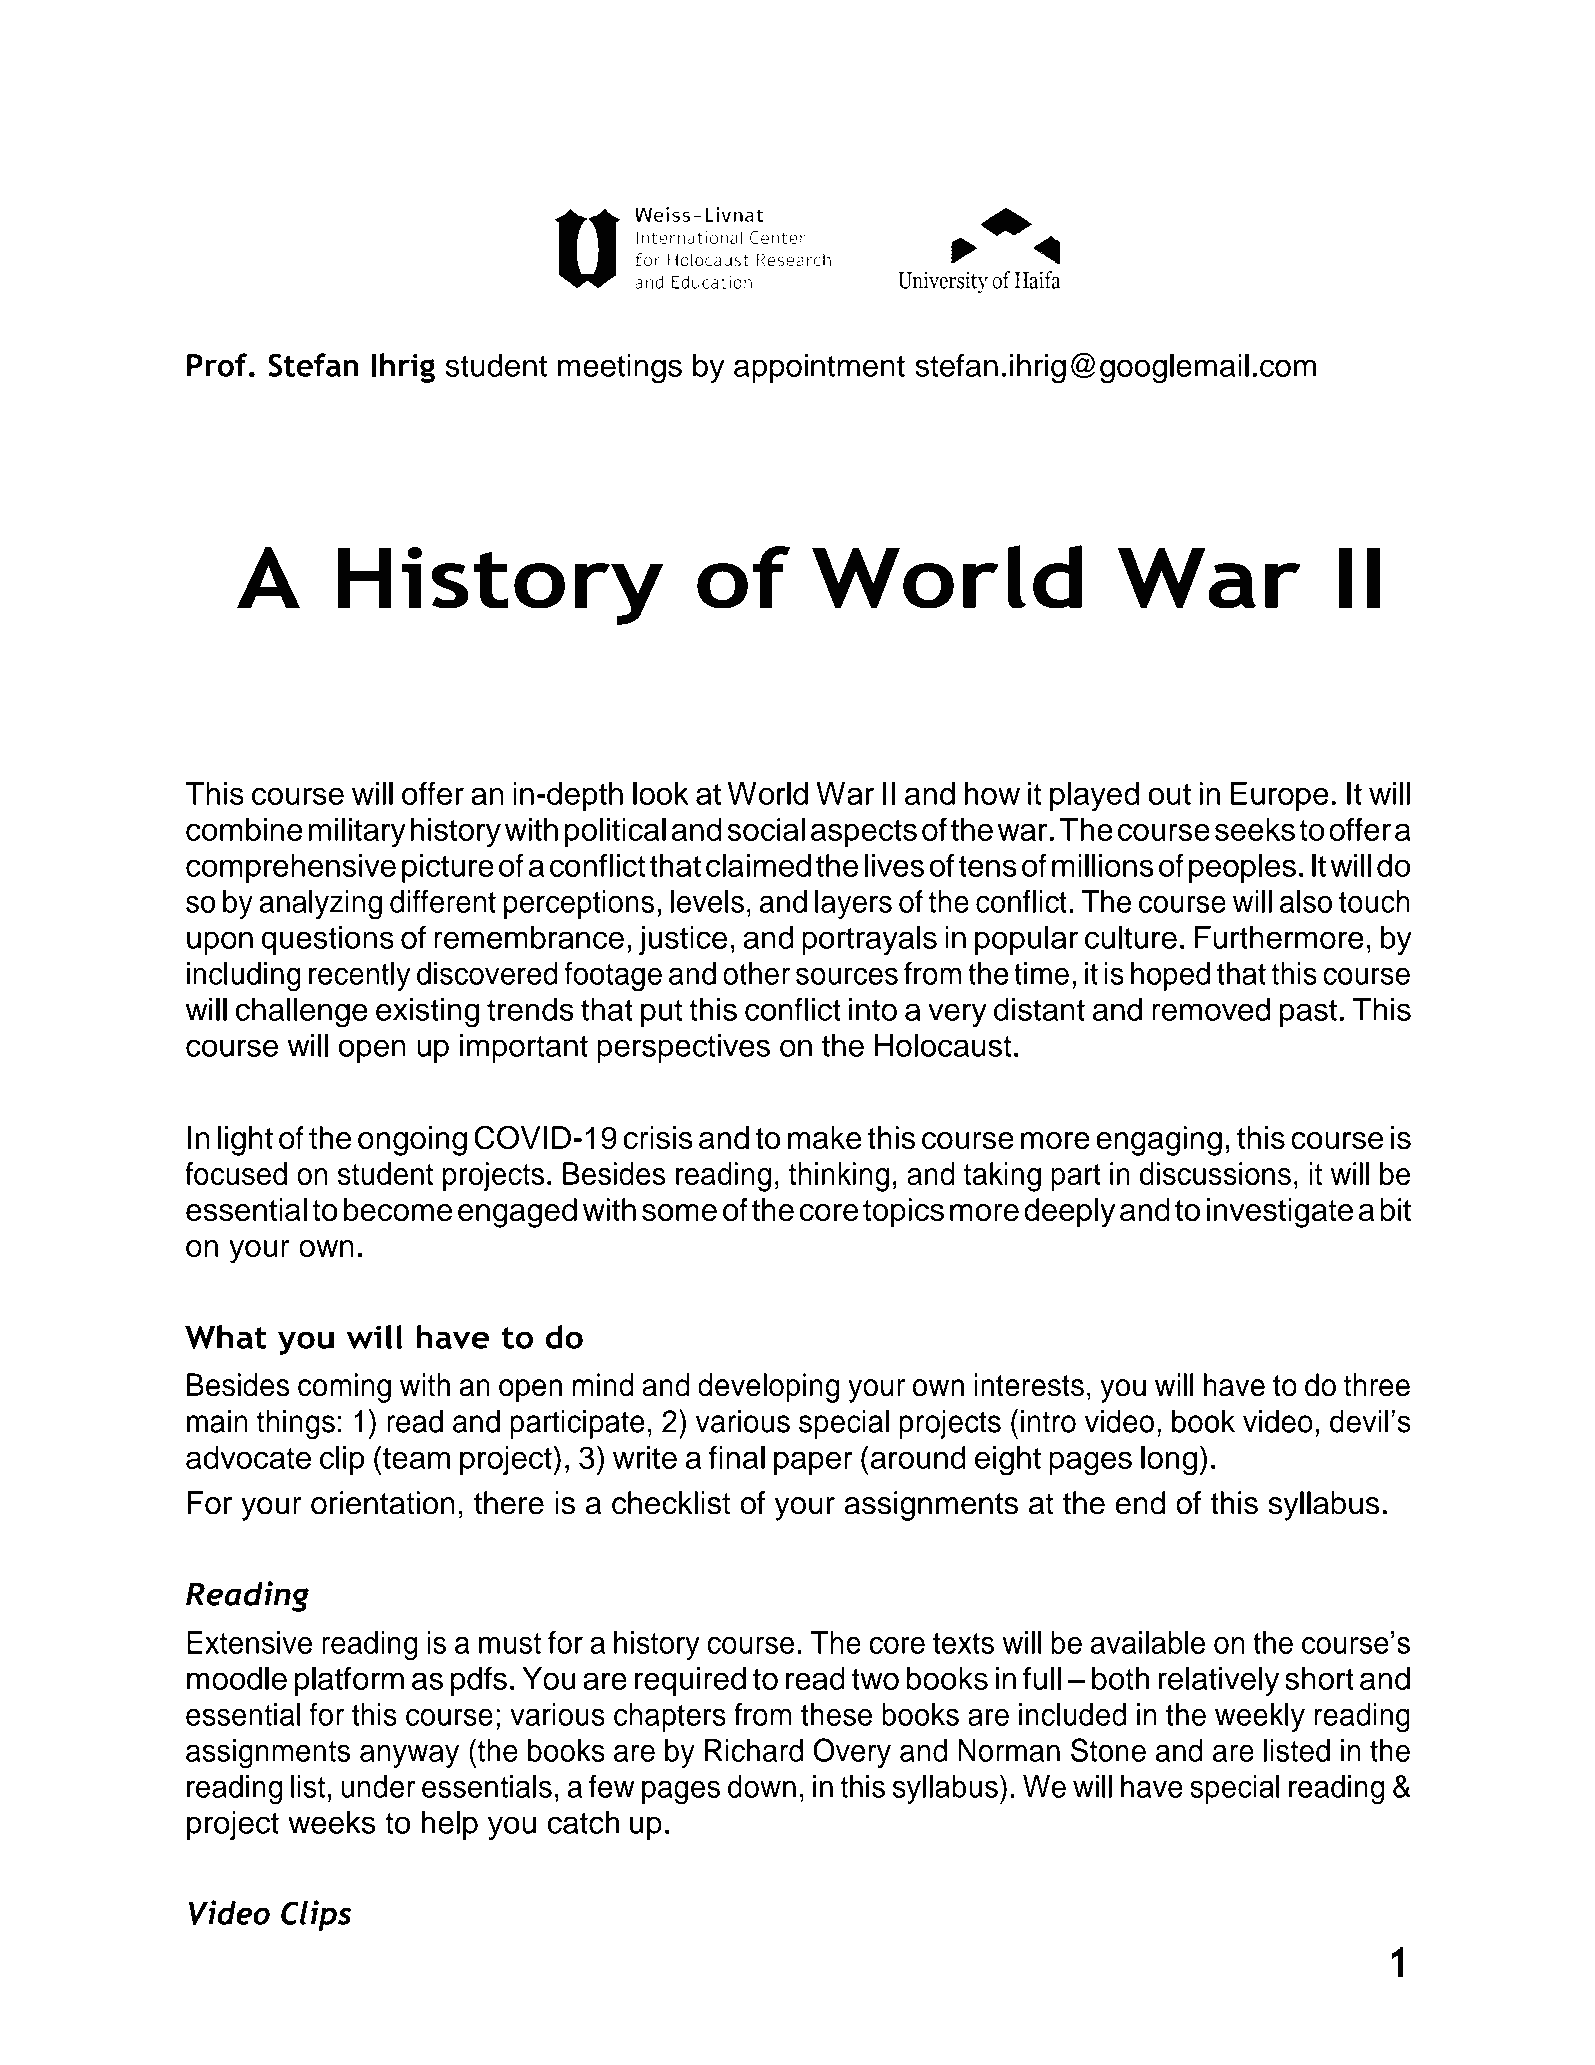  What do you see at coordinates (383, 1503) in the screenshot?
I see `orientation` at bounding box center [383, 1503].
